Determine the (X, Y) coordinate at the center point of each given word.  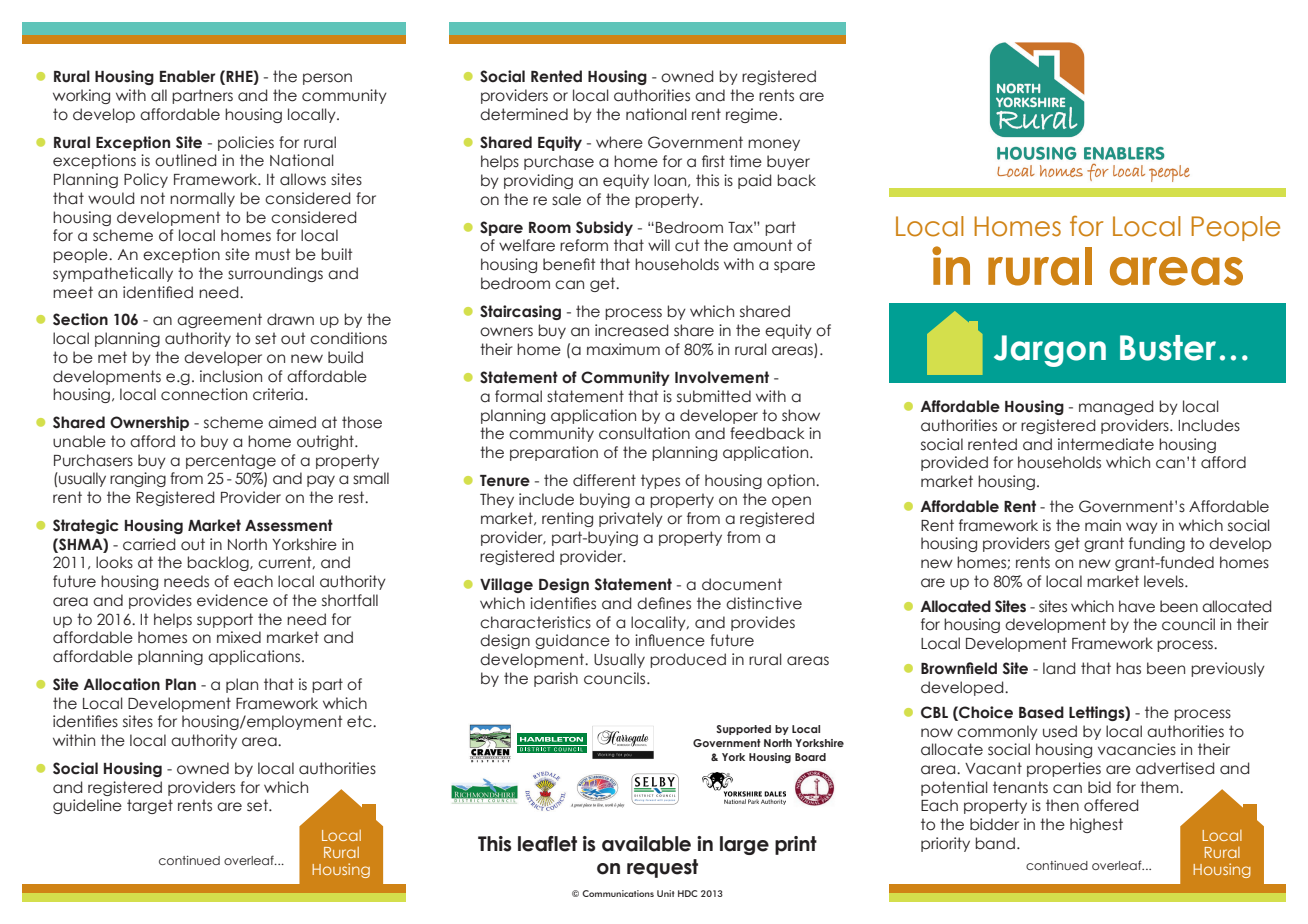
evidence (232, 600)
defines (664, 603)
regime (753, 115)
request (662, 868)
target (150, 806)
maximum (623, 349)
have (1137, 606)
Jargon (1050, 351)
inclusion (231, 376)
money (774, 145)
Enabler (187, 76)
